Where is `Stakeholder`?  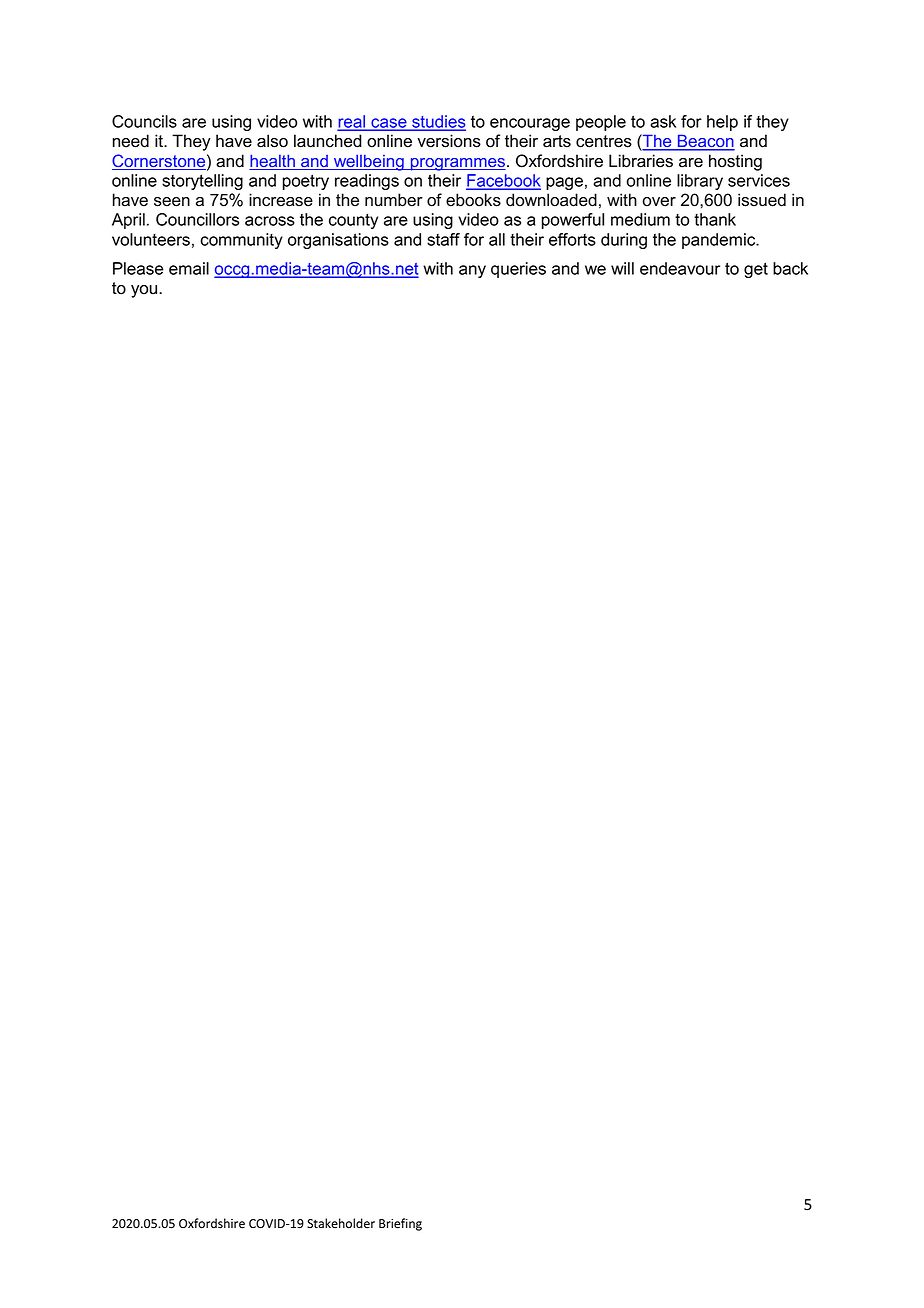 Stakeholder is located at coordinates (341, 1223).
